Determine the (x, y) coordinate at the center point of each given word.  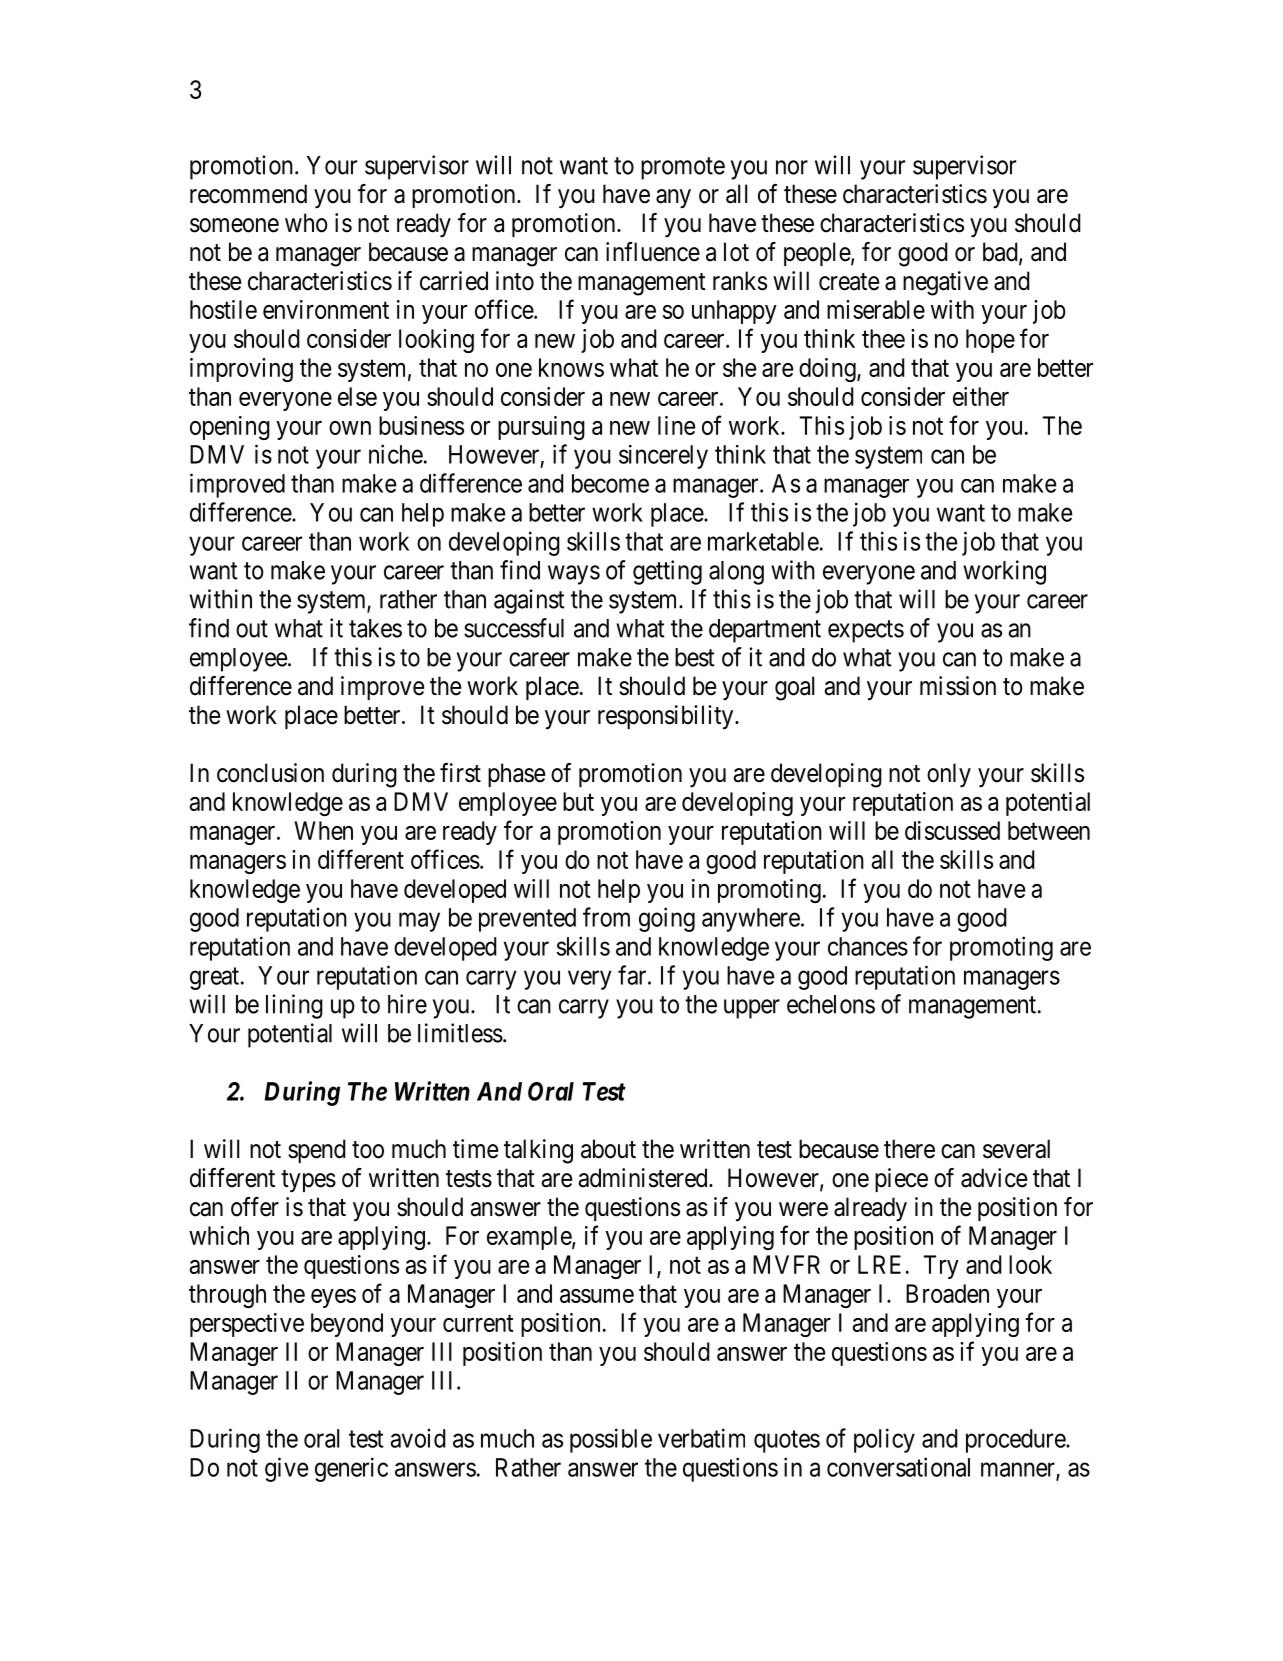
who (306, 223)
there (909, 1149)
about (608, 1149)
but (578, 801)
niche (396, 454)
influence (653, 252)
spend (317, 1151)
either (981, 396)
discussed (952, 830)
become (610, 483)
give (286, 1469)
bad (1001, 253)
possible (611, 1440)
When (323, 830)
